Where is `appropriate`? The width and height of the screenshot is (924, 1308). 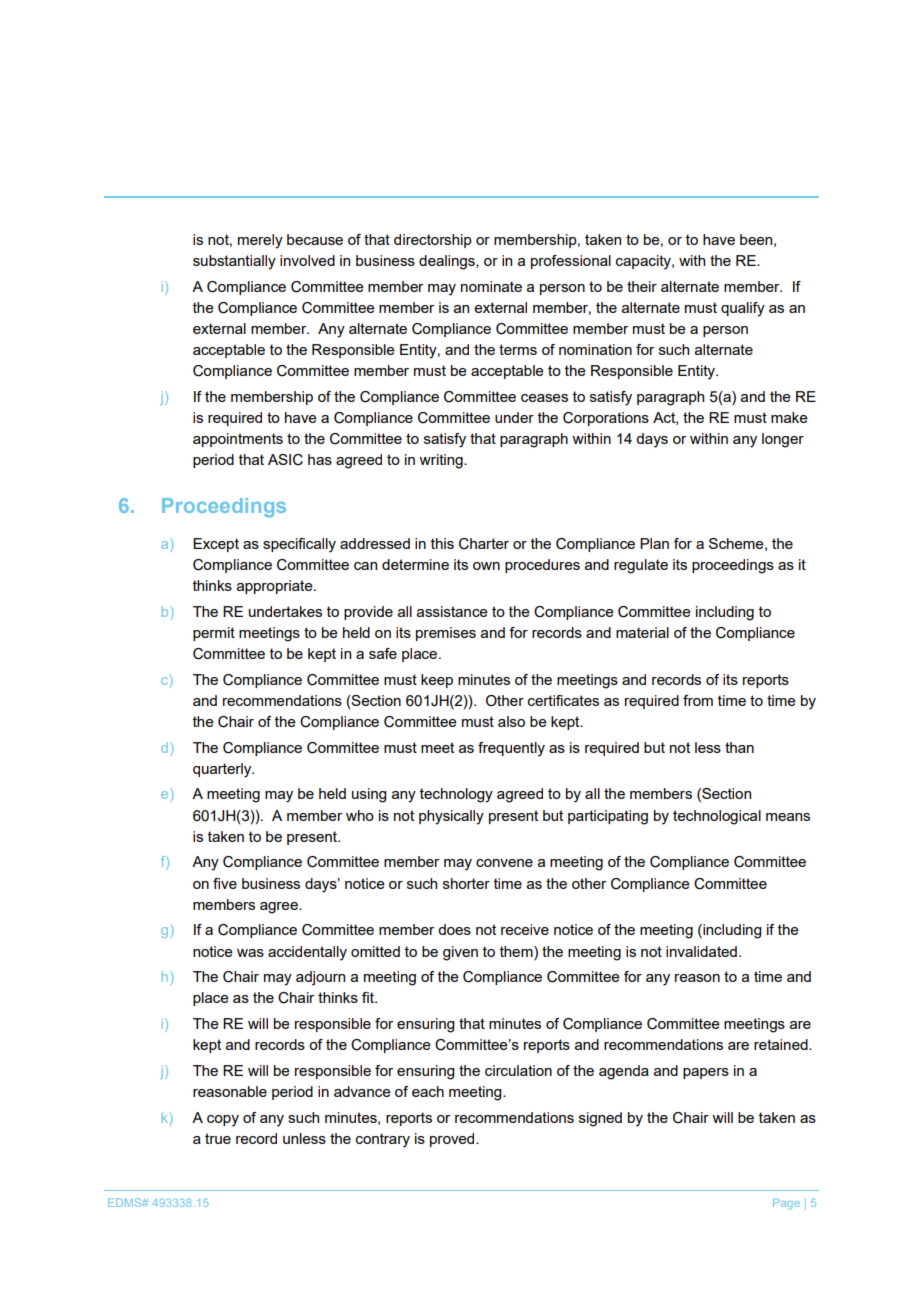 appropriate is located at coordinates (276, 587).
